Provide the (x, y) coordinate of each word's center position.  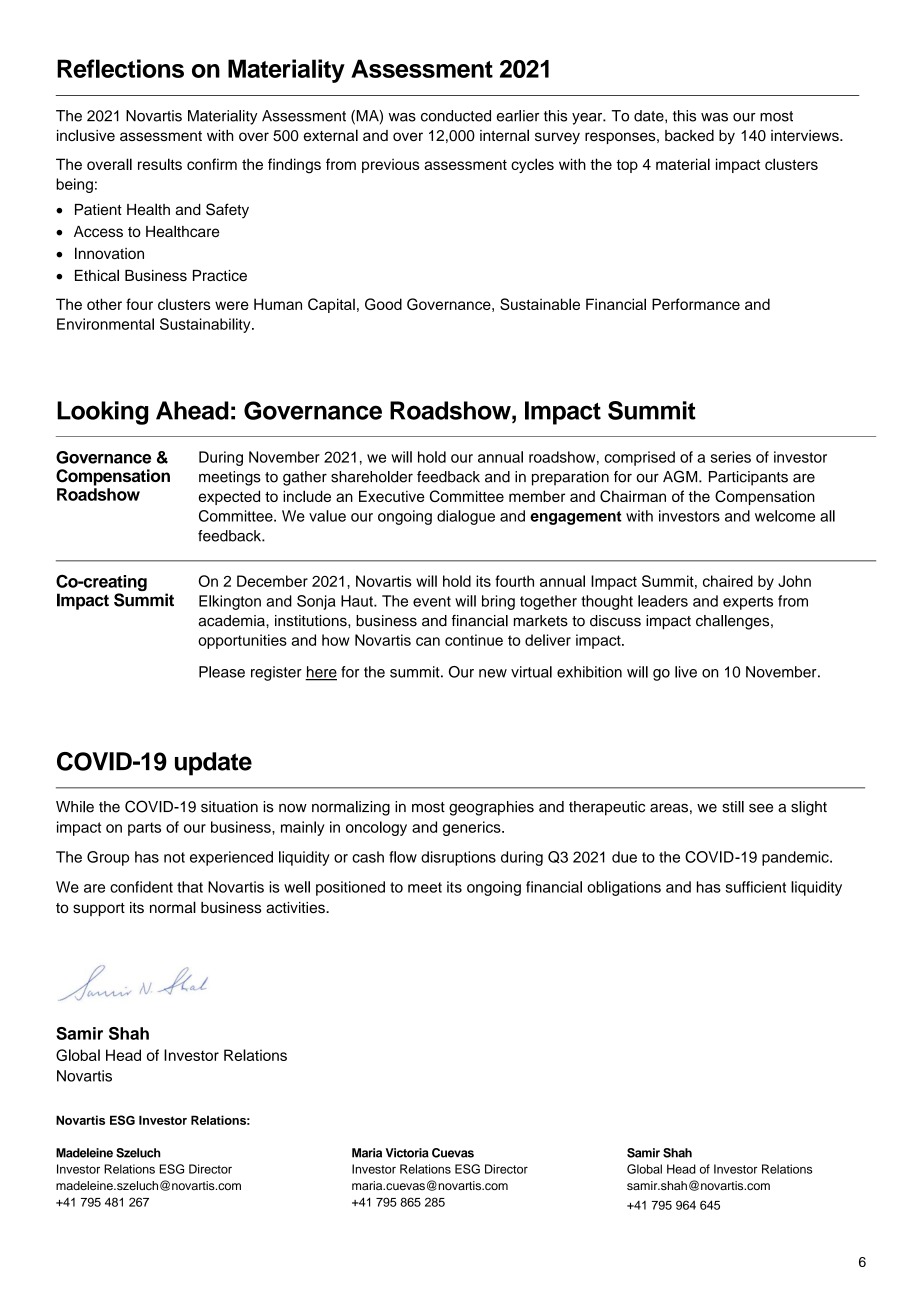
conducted (456, 116)
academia (233, 621)
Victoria (407, 1153)
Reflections (120, 68)
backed (689, 135)
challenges (734, 622)
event (432, 601)
